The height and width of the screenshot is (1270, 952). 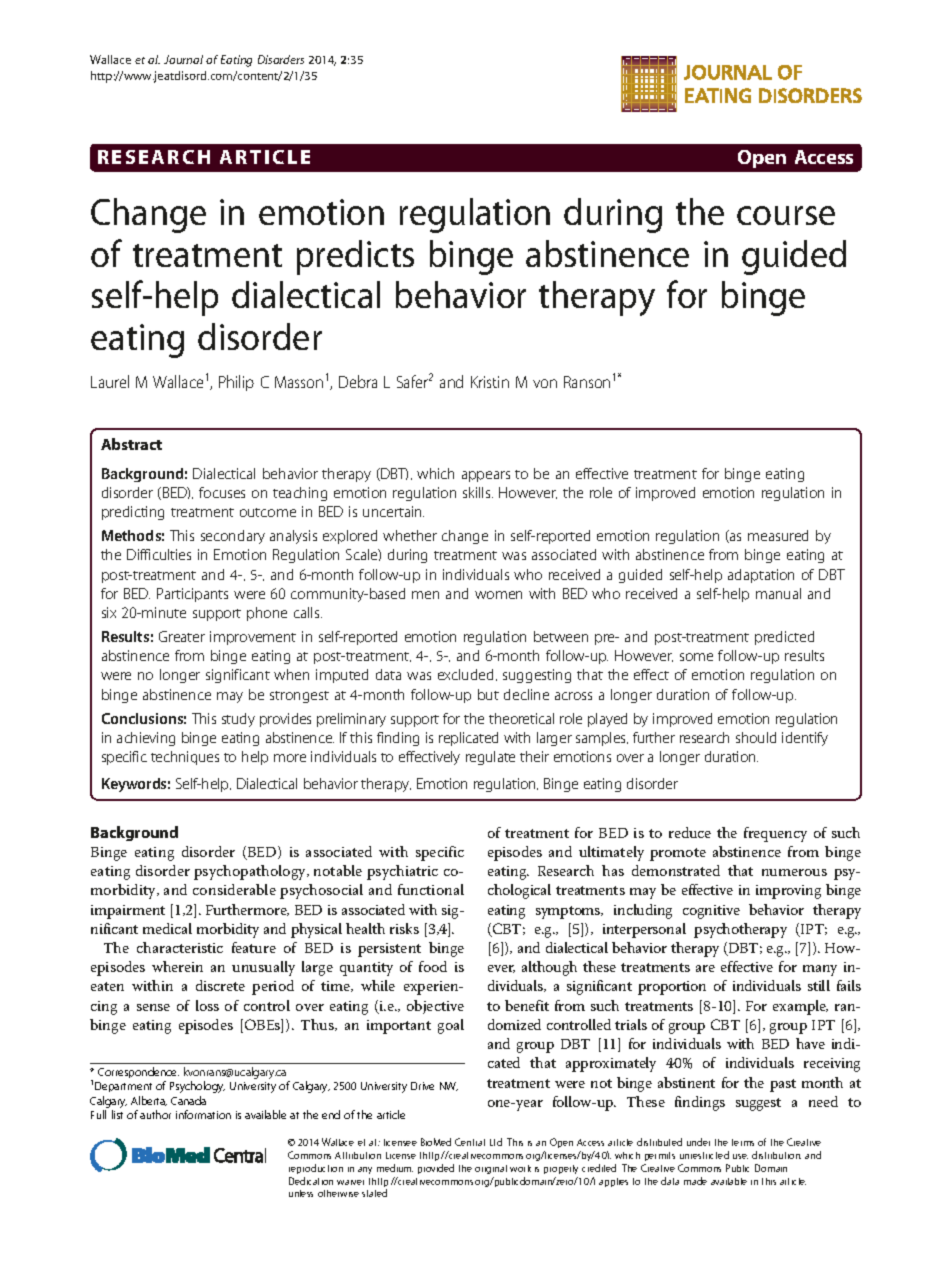 What do you see at coordinates (775, 834) in the screenshot?
I see `frequency` at bounding box center [775, 834].
